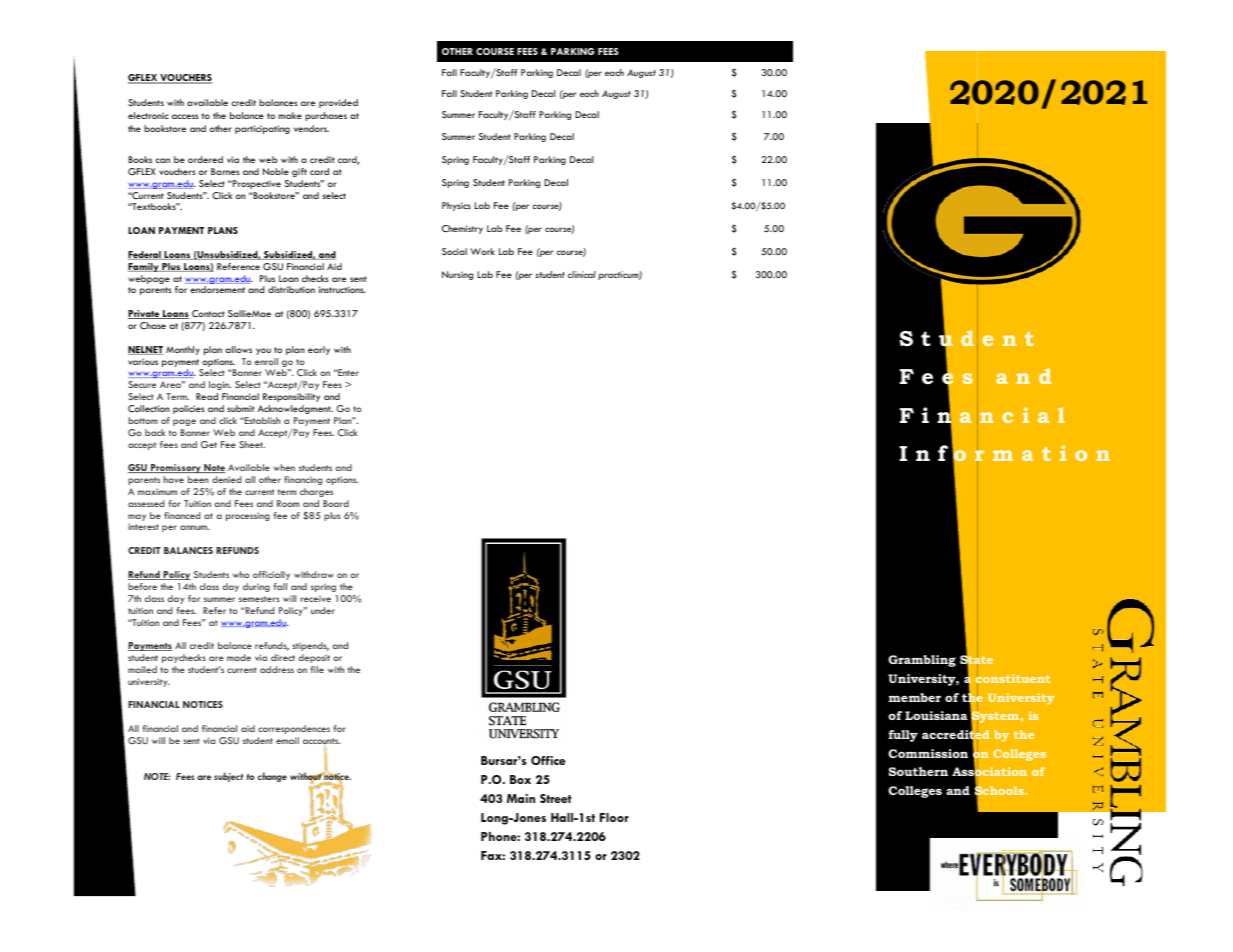 The image size is (1233, 952). I want to click on Board, so click(336, 503).
